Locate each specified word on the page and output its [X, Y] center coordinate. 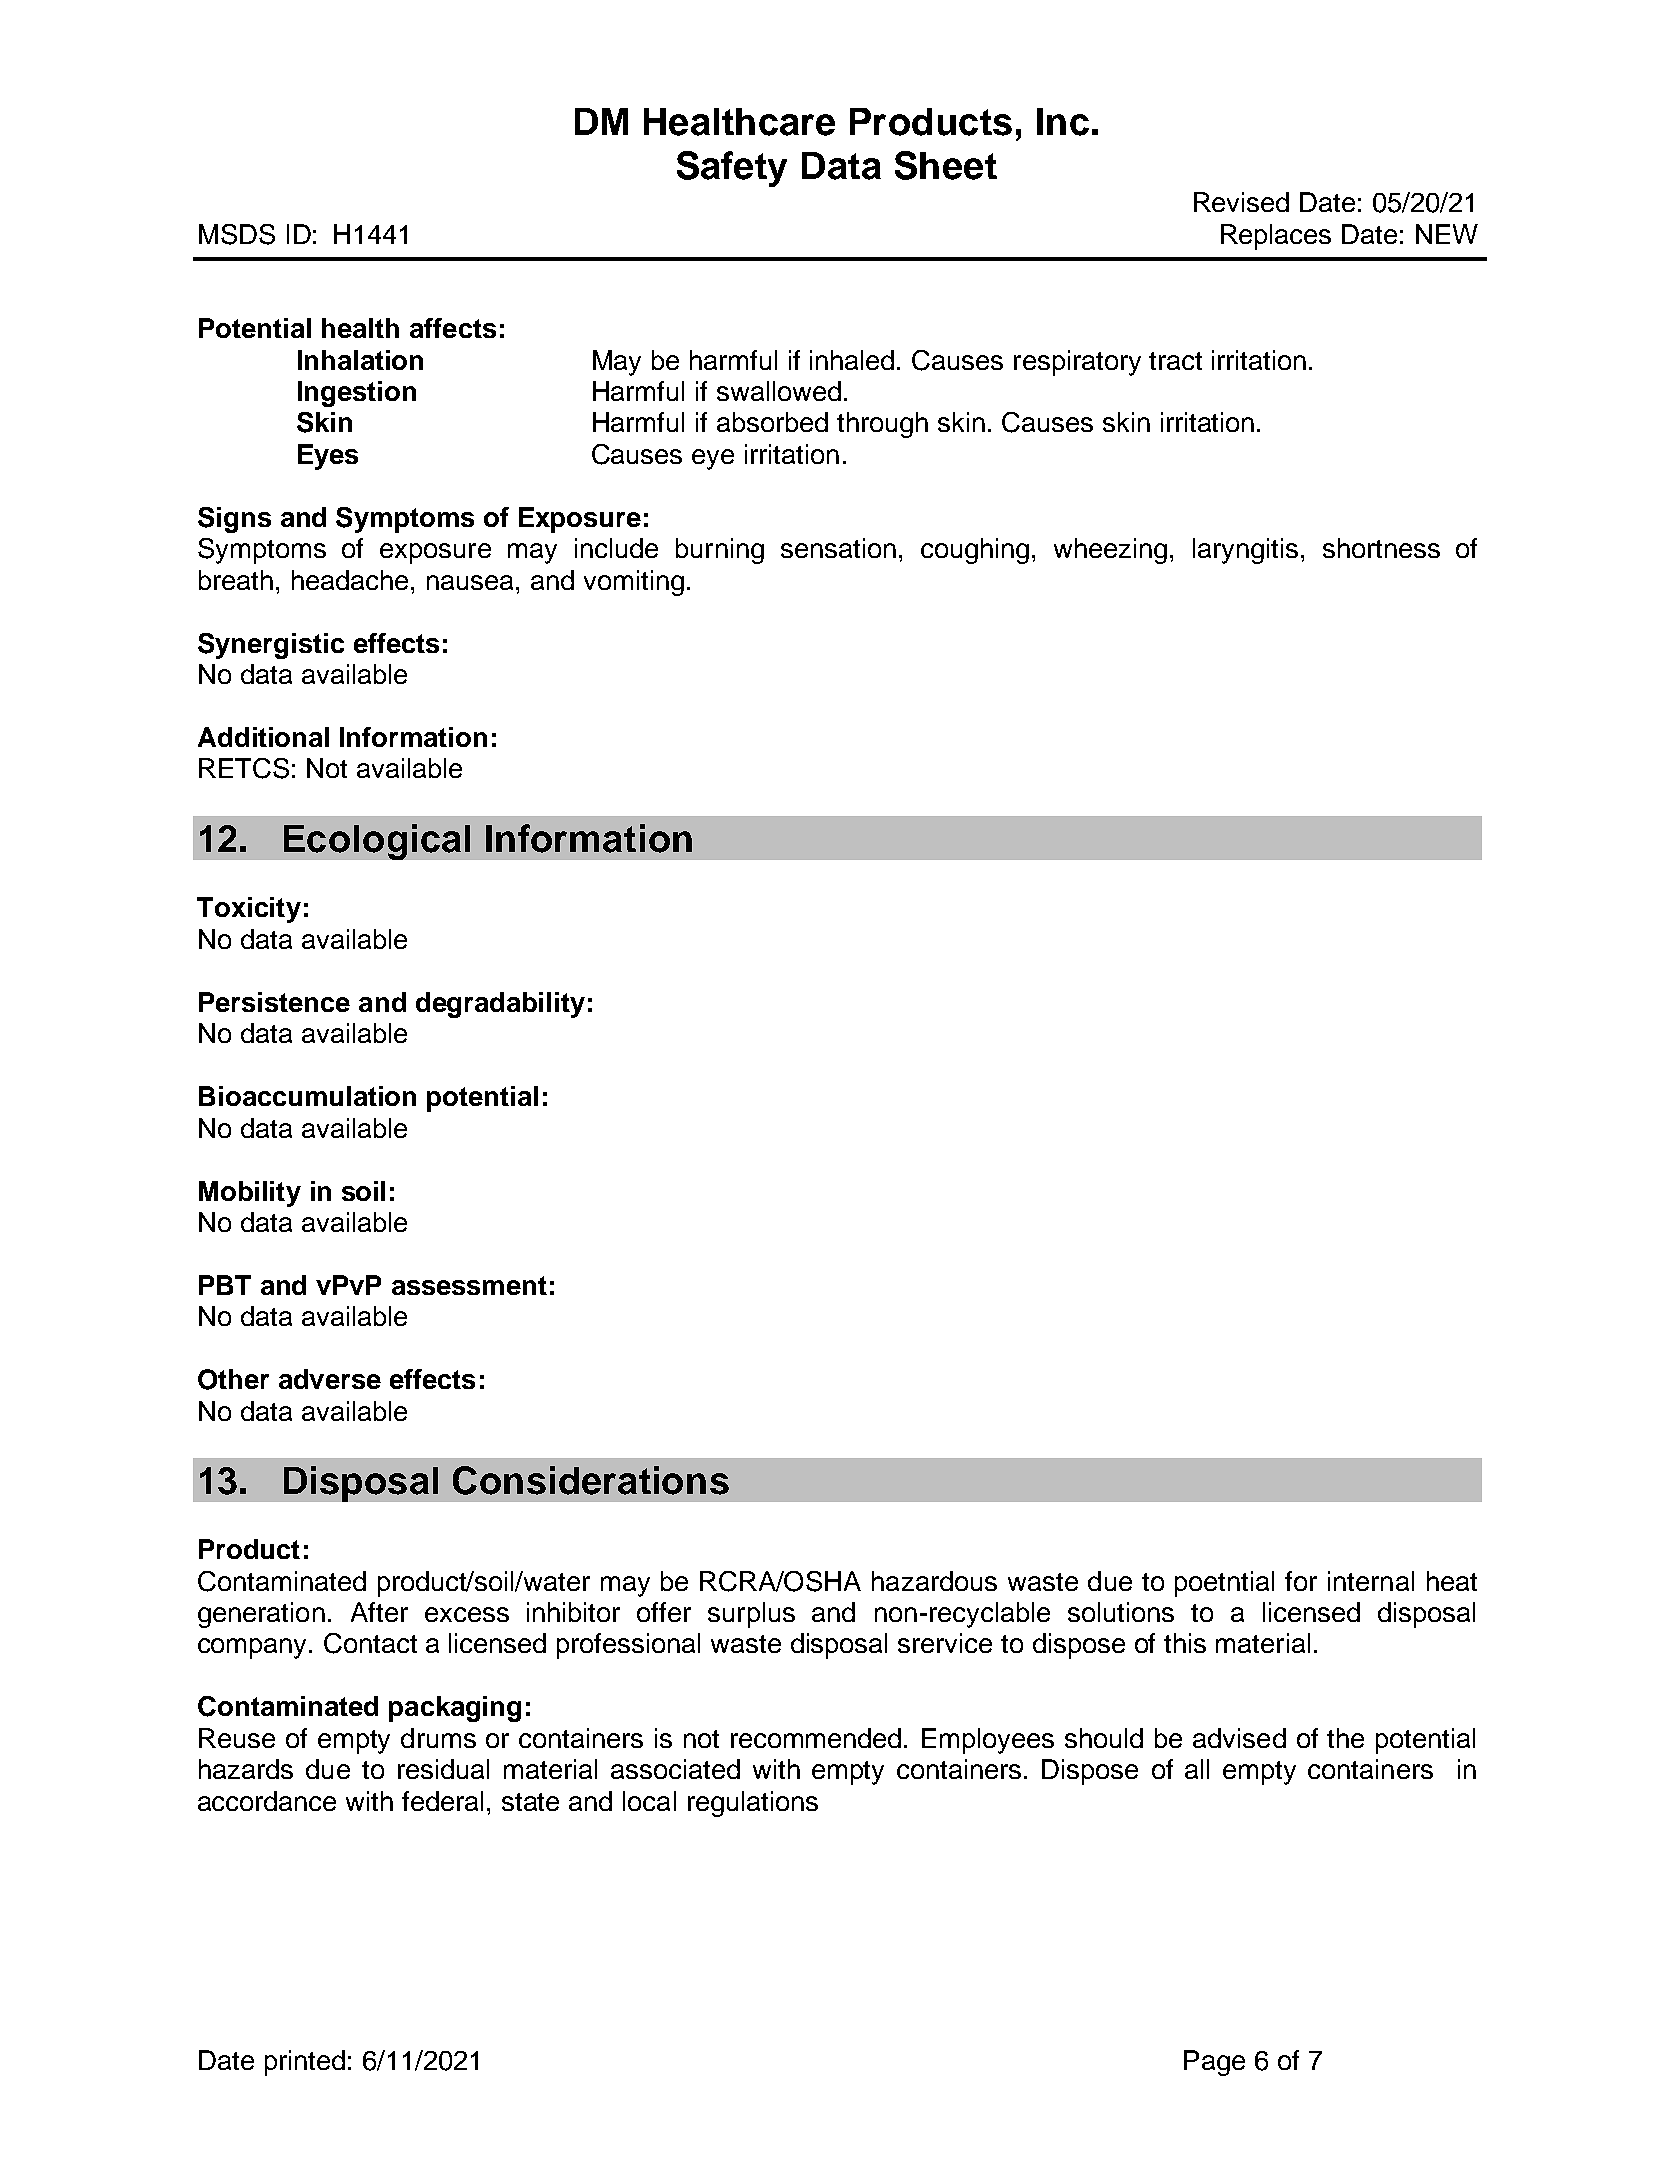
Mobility [250, 1194]
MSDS [237, 234]
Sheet [946, 165]
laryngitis [1245, 551]
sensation [838, 548]
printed [305, 2063]
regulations [753, 1804]
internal [1371, 1581]
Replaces [1276, 237]
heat [1452, 1581]
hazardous [934, 1581]
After [379, 1612]
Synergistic [271, 646]
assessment [469, 1285]
